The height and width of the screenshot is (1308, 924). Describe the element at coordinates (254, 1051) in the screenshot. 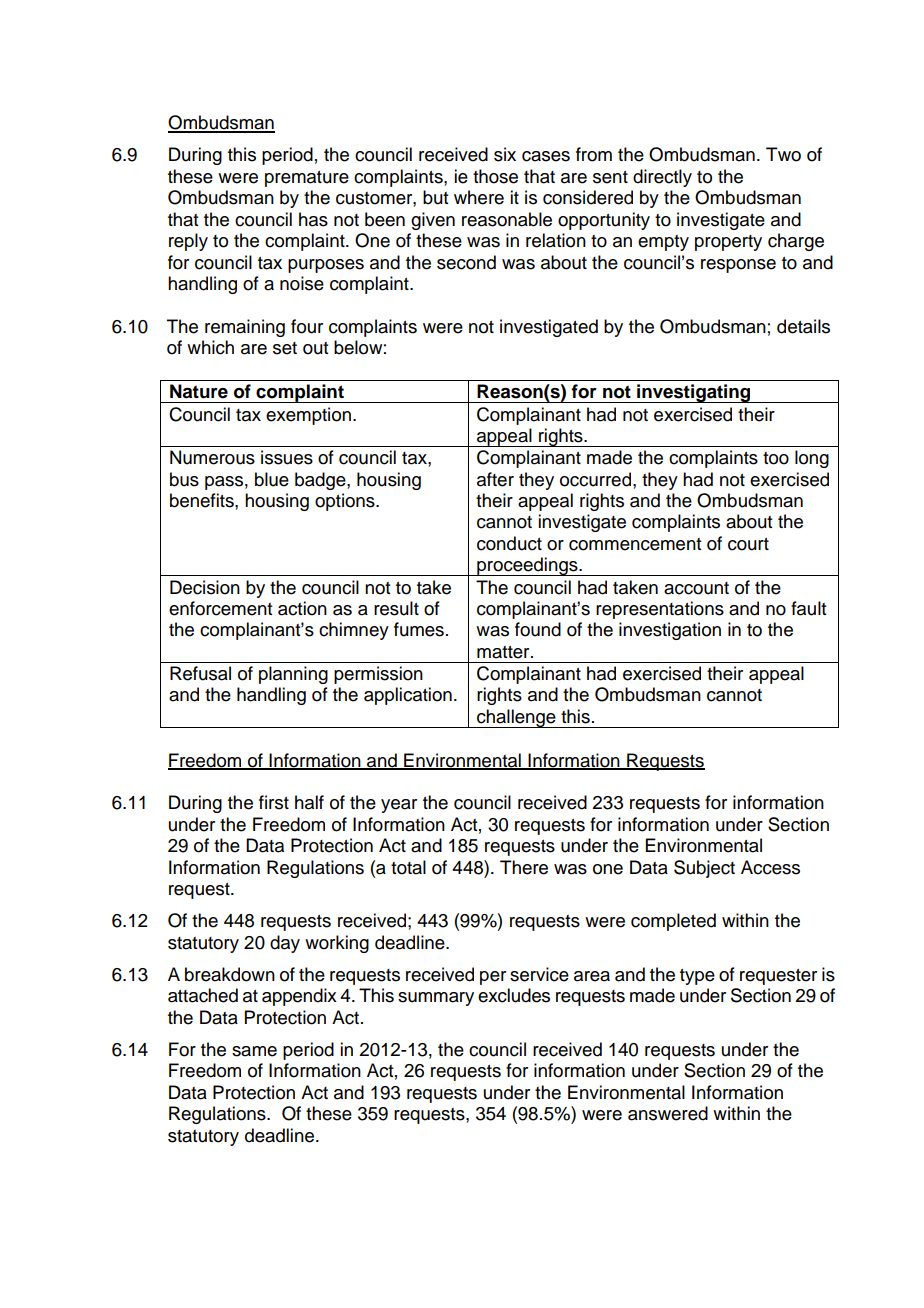

I see `same` at that location.
